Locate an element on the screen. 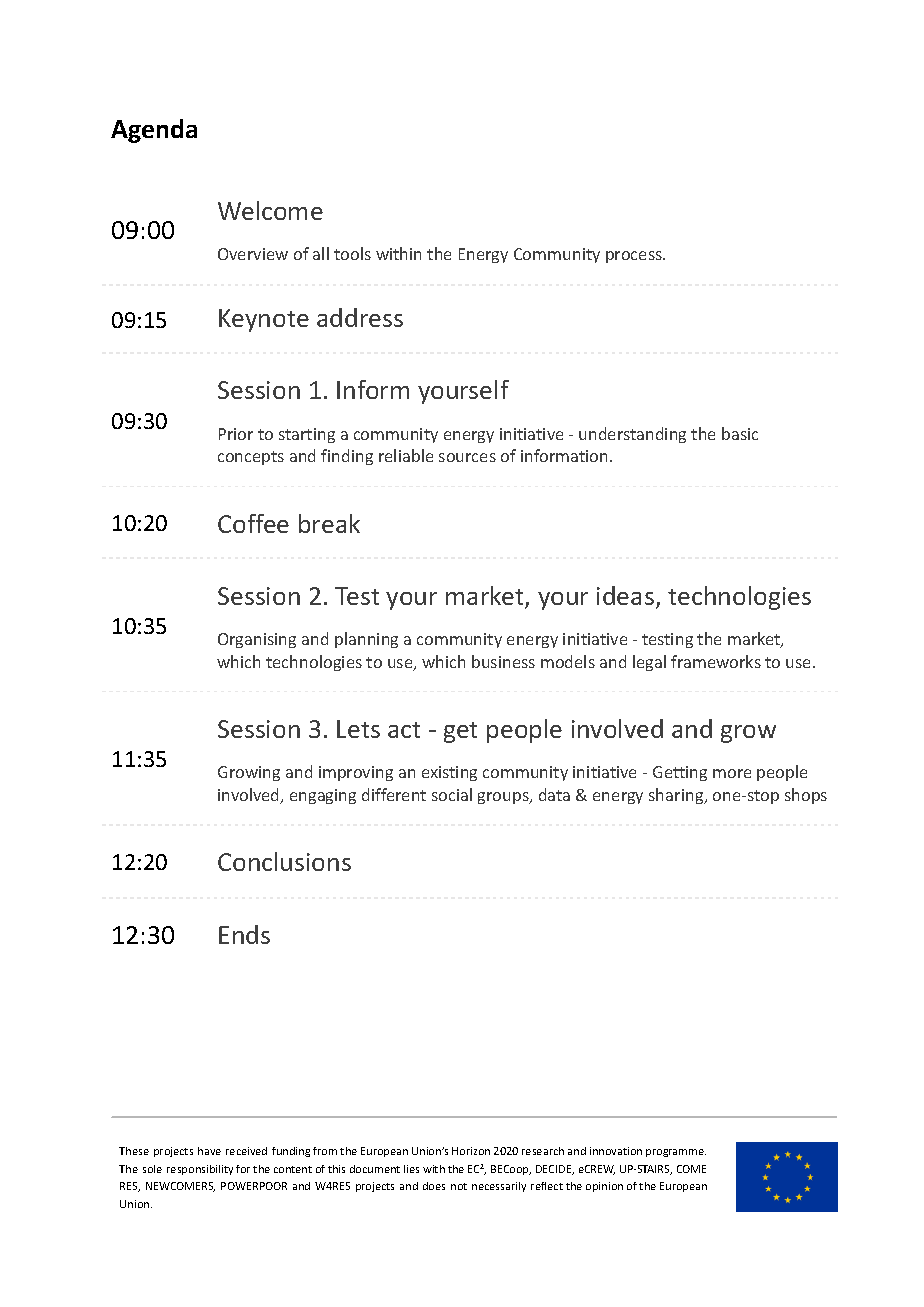 The width and height of the screenshot is (924, 1307). Organising is located at coordinates (257, 640).
